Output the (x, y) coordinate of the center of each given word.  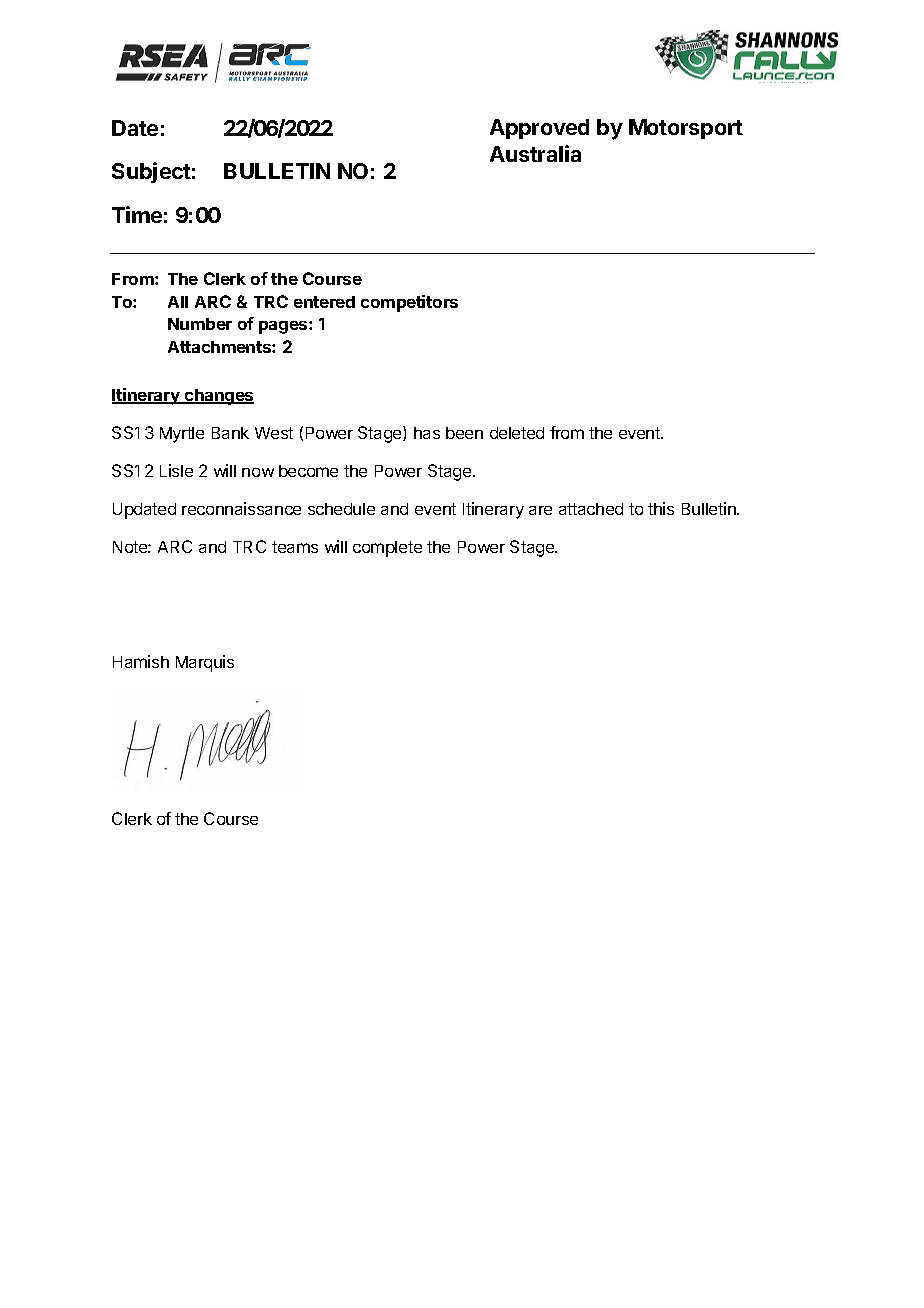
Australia (535, 153)
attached (591, 509)
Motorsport (686, 129)
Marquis (205, 663)
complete (387, 549)
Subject (151, 172)
